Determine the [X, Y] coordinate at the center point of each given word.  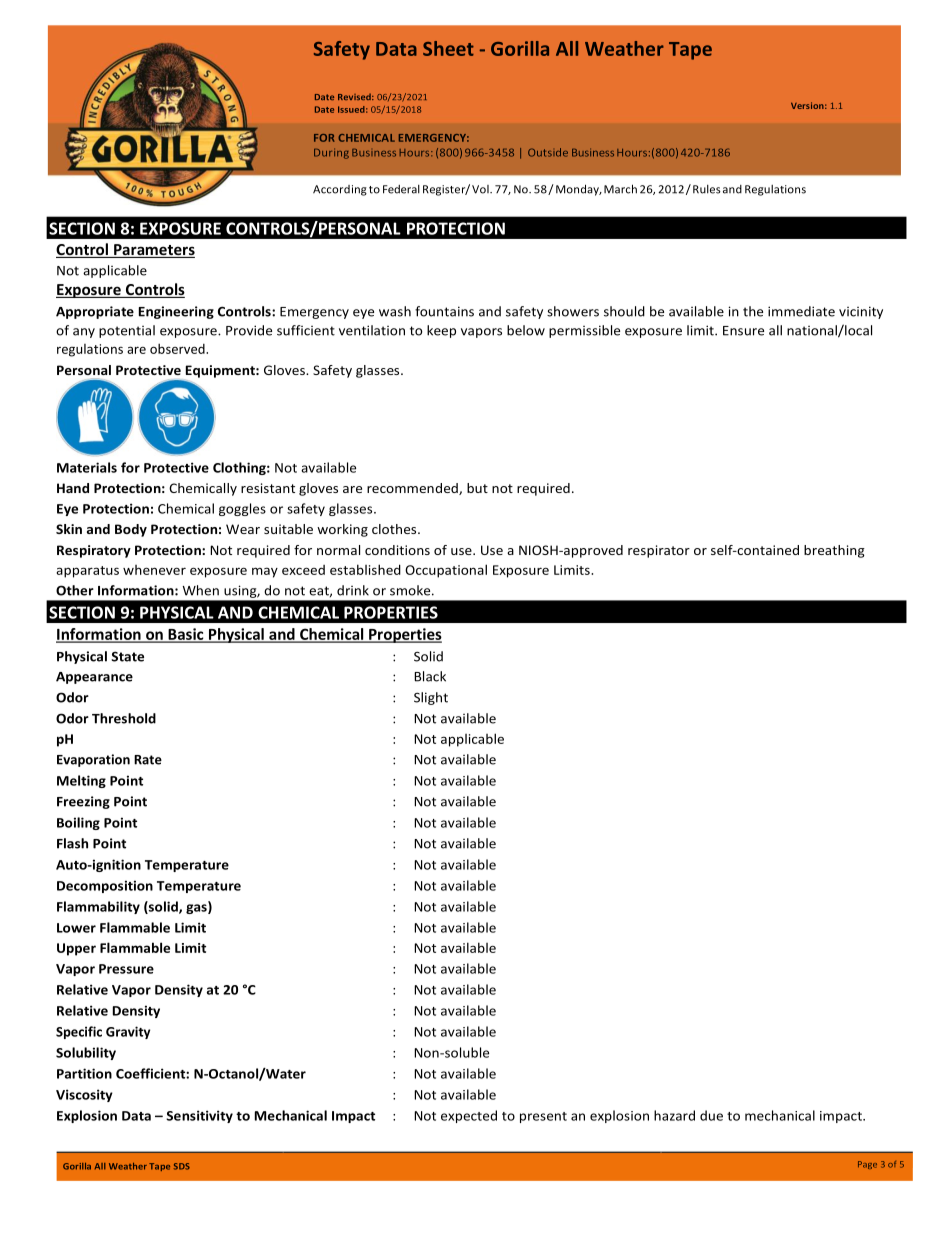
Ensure [743, 331]
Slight [431, 698]
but [477, 488]
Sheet [448, 48]
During [331, 153]
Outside [548, 152]
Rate [148, 760]
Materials [87, 467]
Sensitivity [199, 1116]
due [711, 1115]
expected [469, 1116]
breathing [834, 551]
